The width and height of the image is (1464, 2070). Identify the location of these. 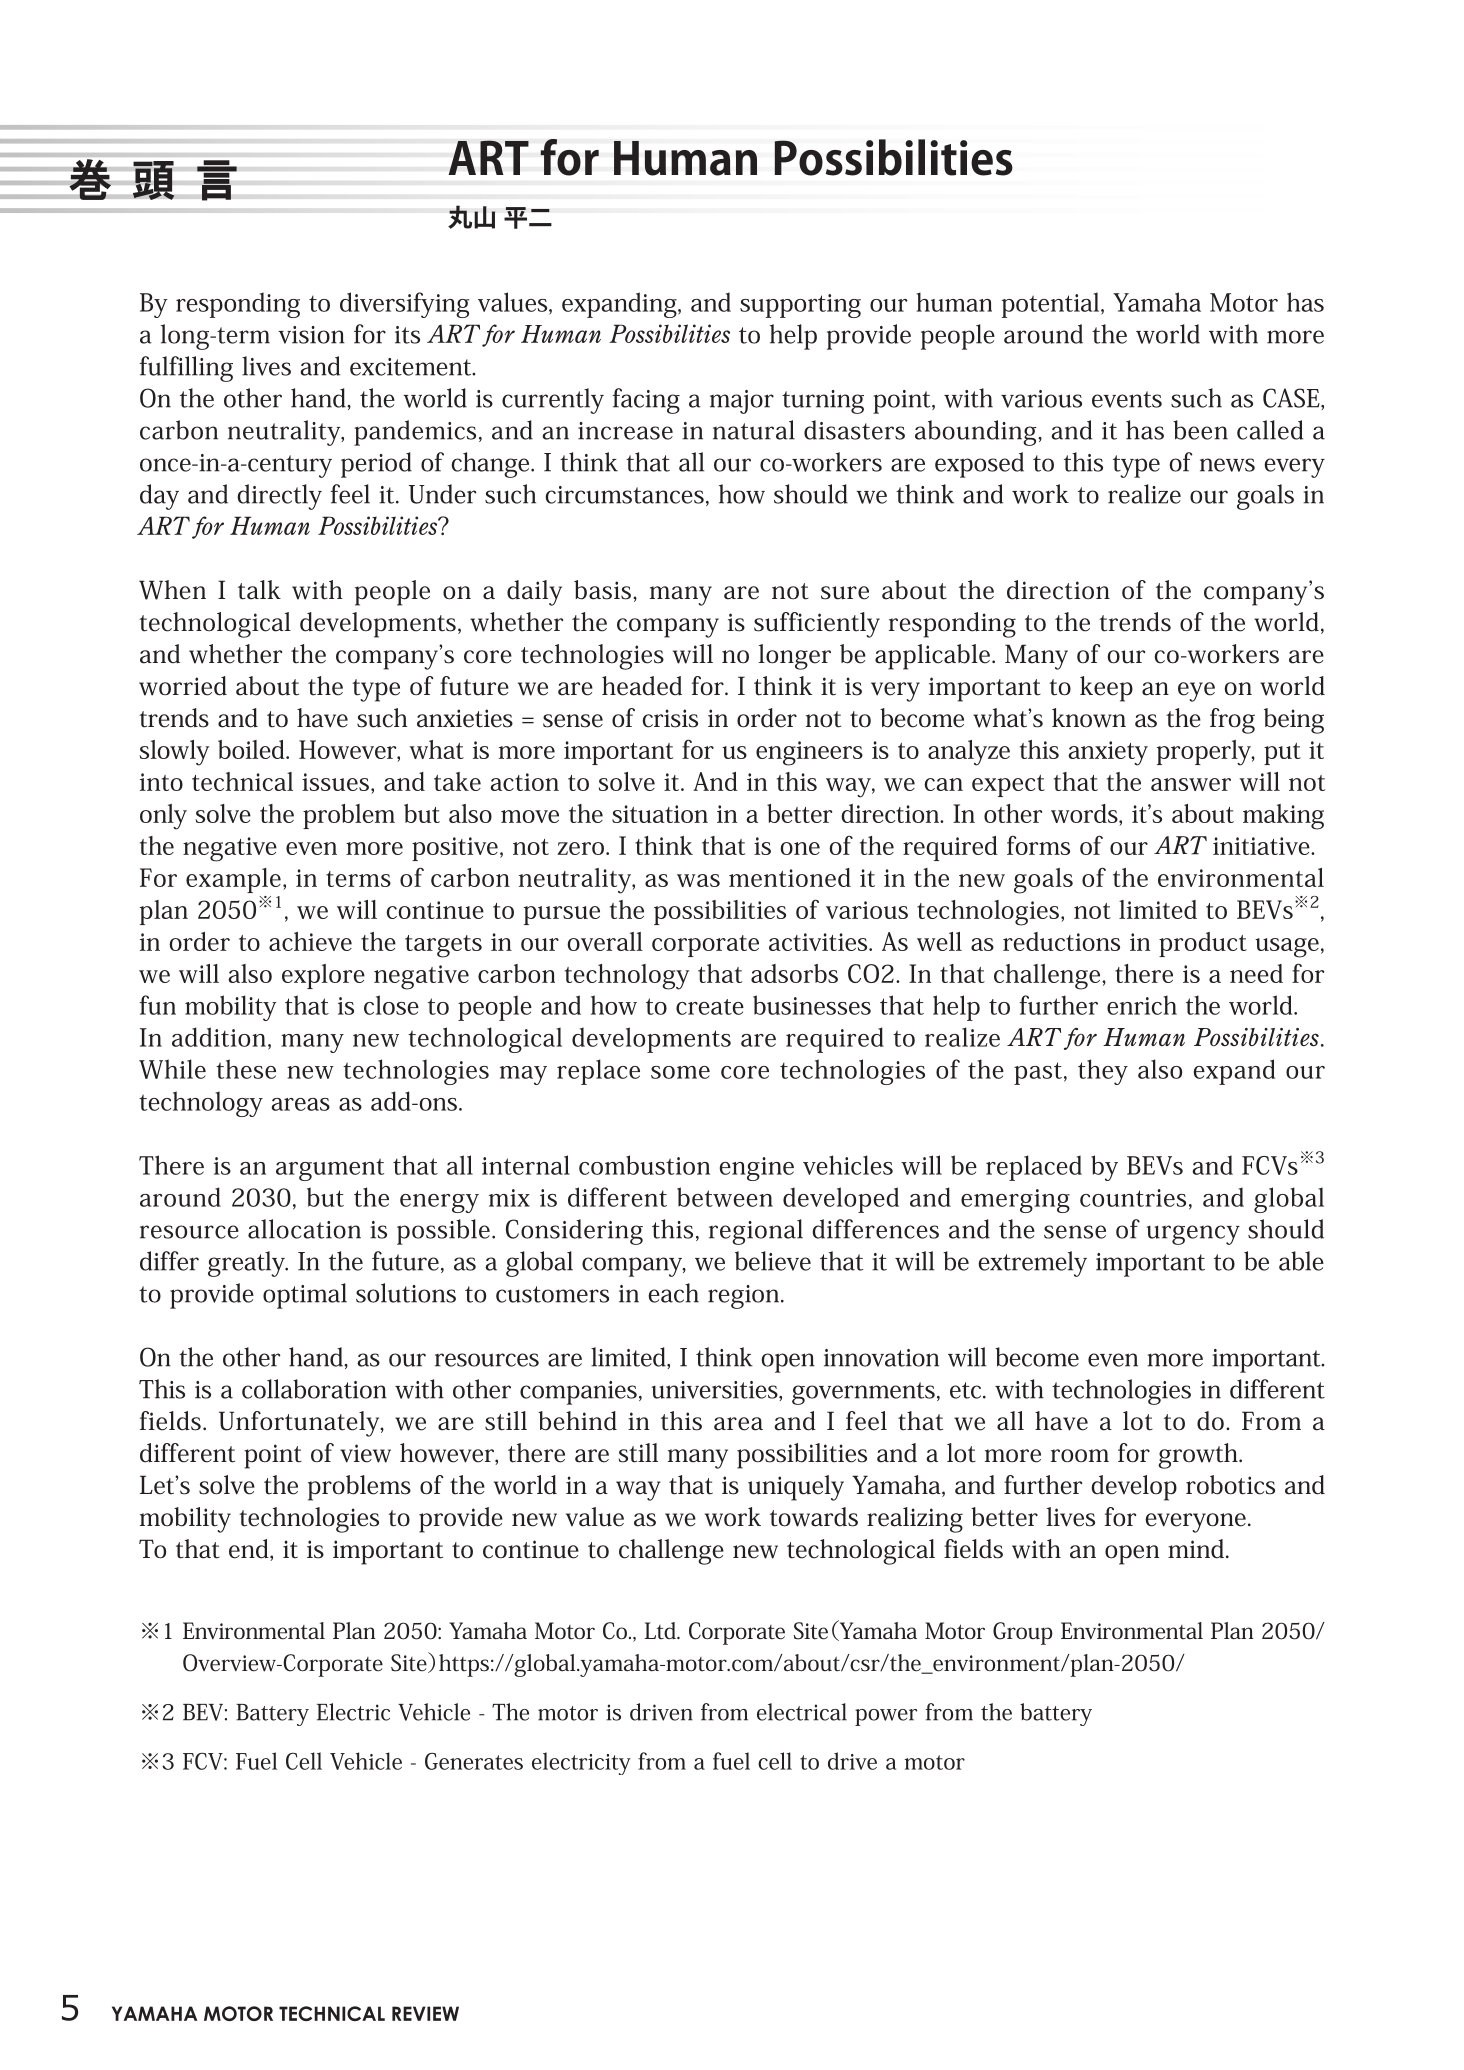
(246, 1069).
